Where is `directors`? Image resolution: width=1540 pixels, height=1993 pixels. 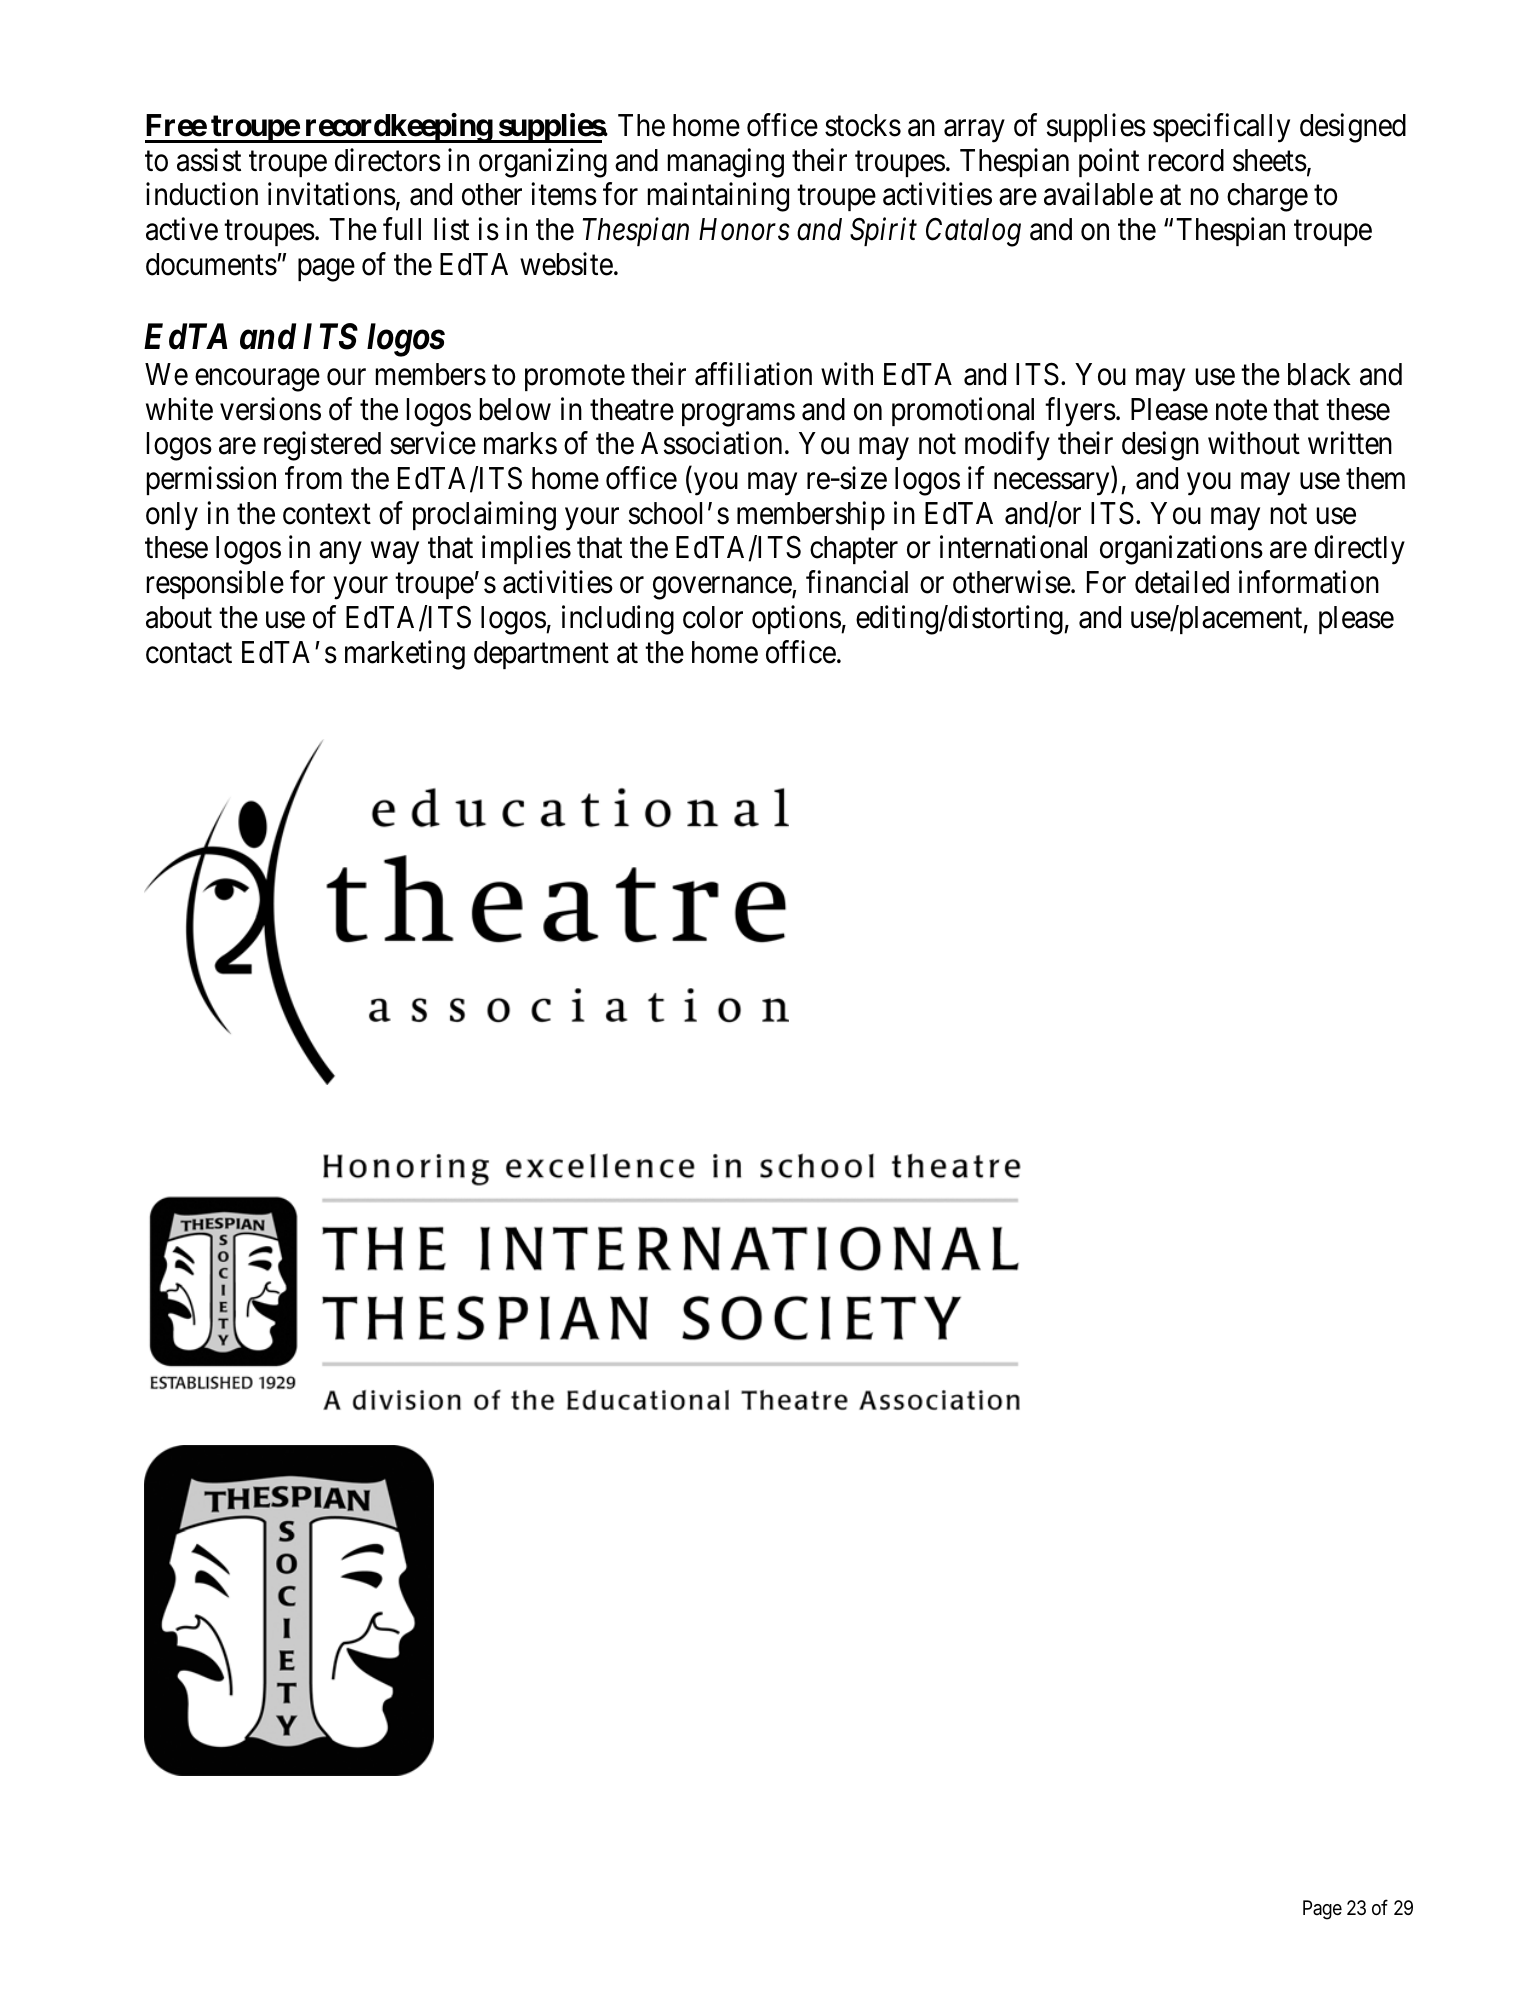 directors is located at coordinates (388, 160).
